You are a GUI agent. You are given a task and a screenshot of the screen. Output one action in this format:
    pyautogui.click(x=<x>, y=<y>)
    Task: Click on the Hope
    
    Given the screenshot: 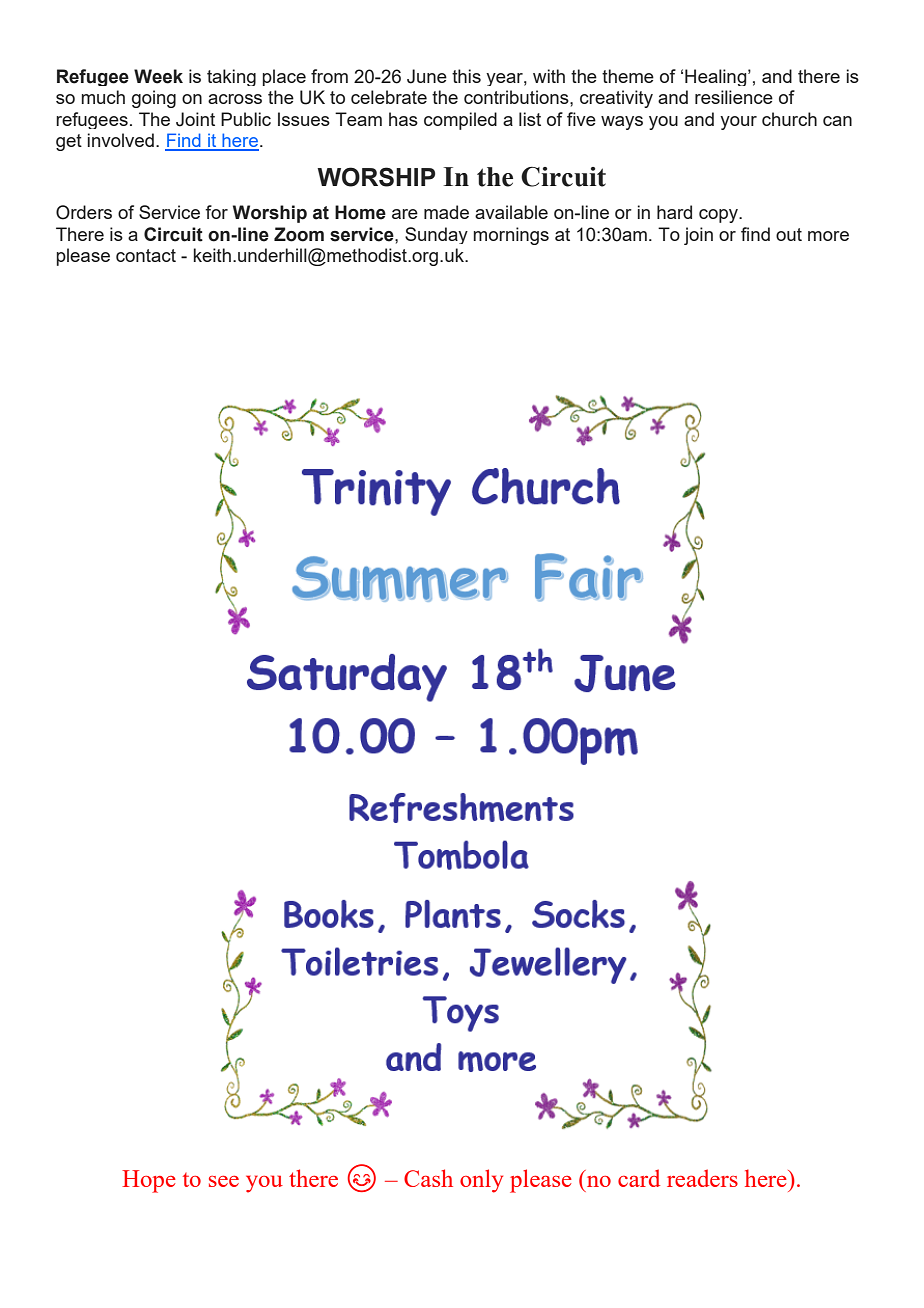 What is the action you would take?
    pyautogui.click(x=149, y=1181)
